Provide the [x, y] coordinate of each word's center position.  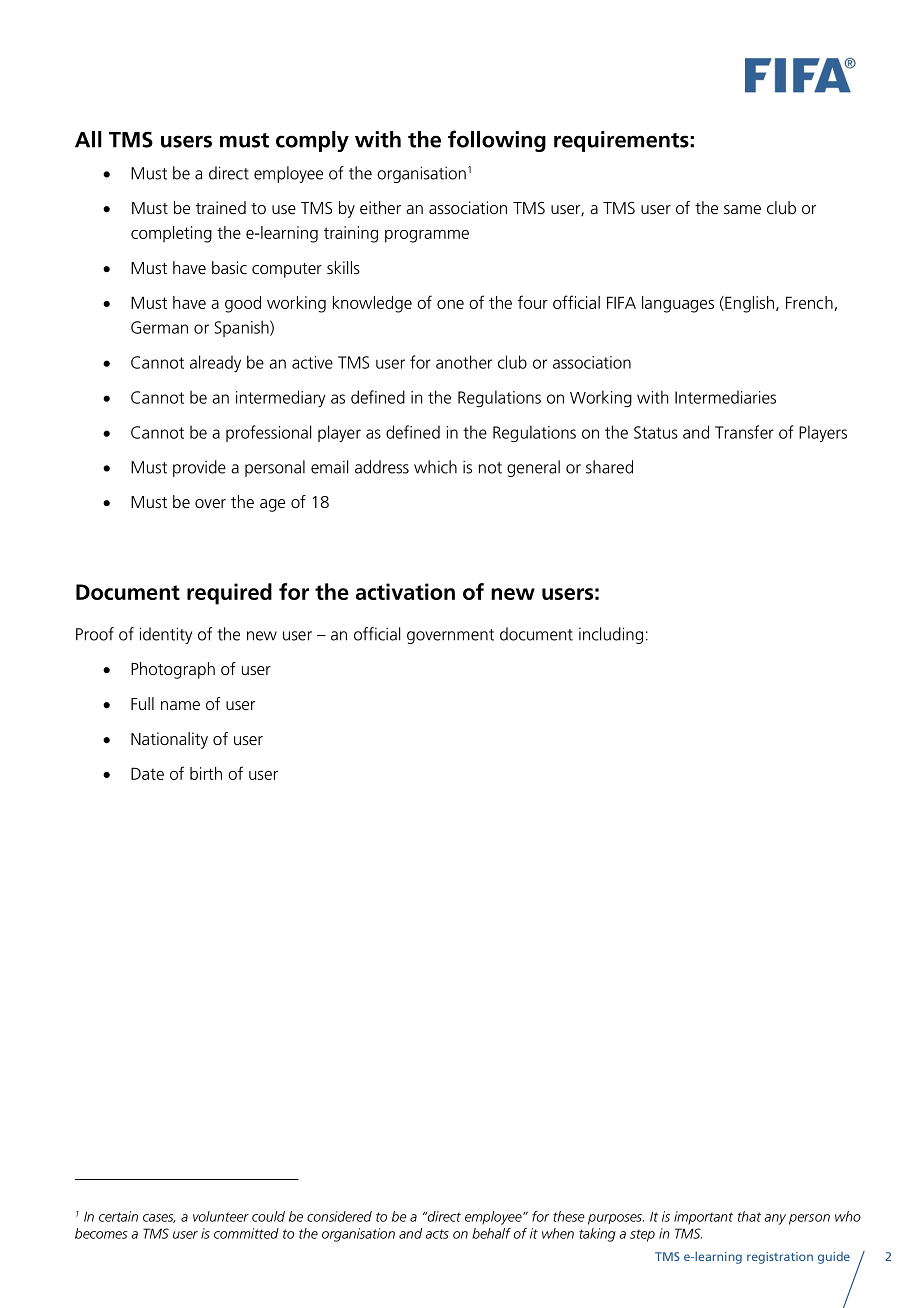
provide [199, 468]
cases [159, 1218]
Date [147, 773]
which [435, 467]
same [742, 209]
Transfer [744, 432]
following [497, 141]
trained [221, 207]
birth [206, 773]
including [611, 635]
